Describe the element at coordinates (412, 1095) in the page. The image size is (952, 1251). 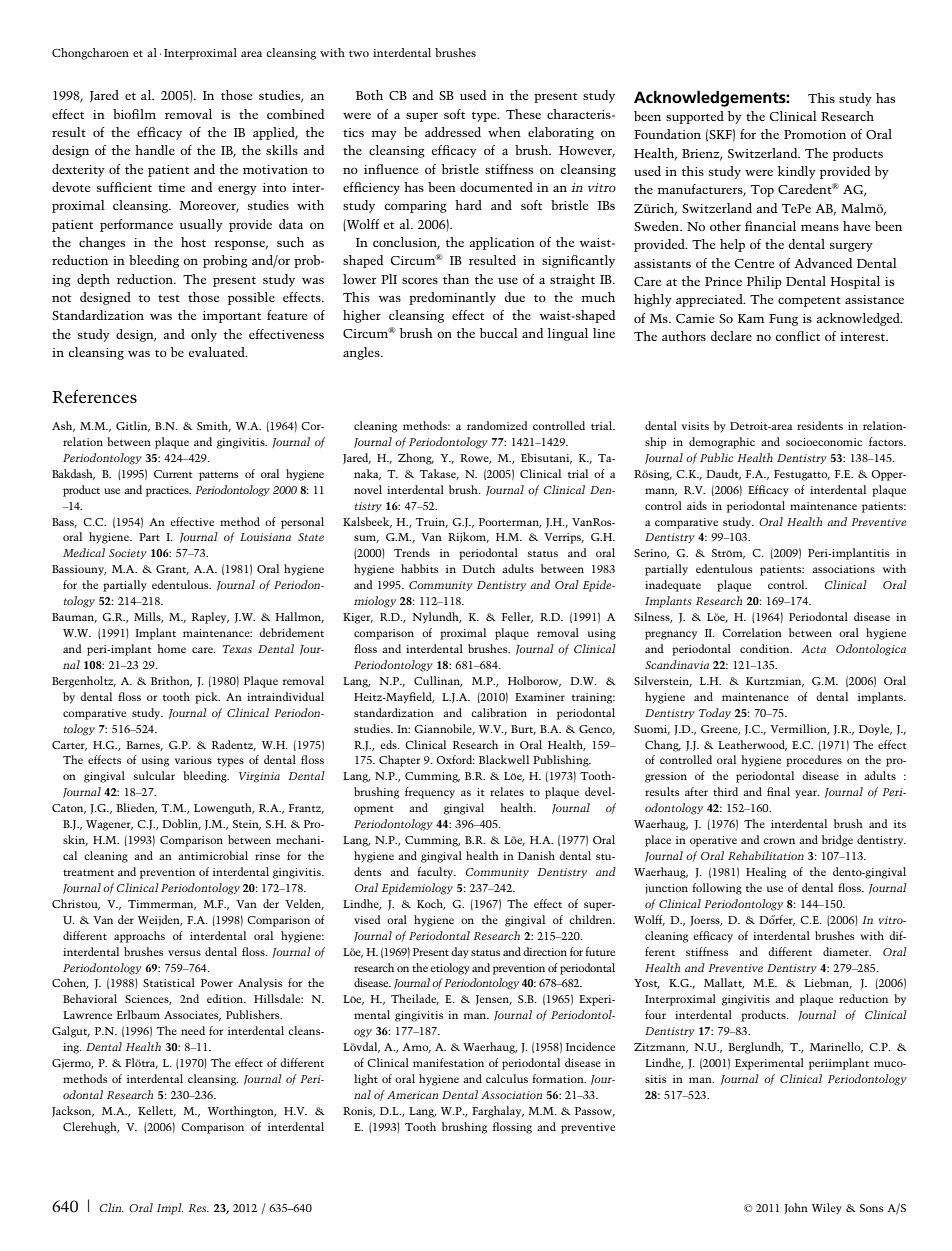
I see `American` at that location.
